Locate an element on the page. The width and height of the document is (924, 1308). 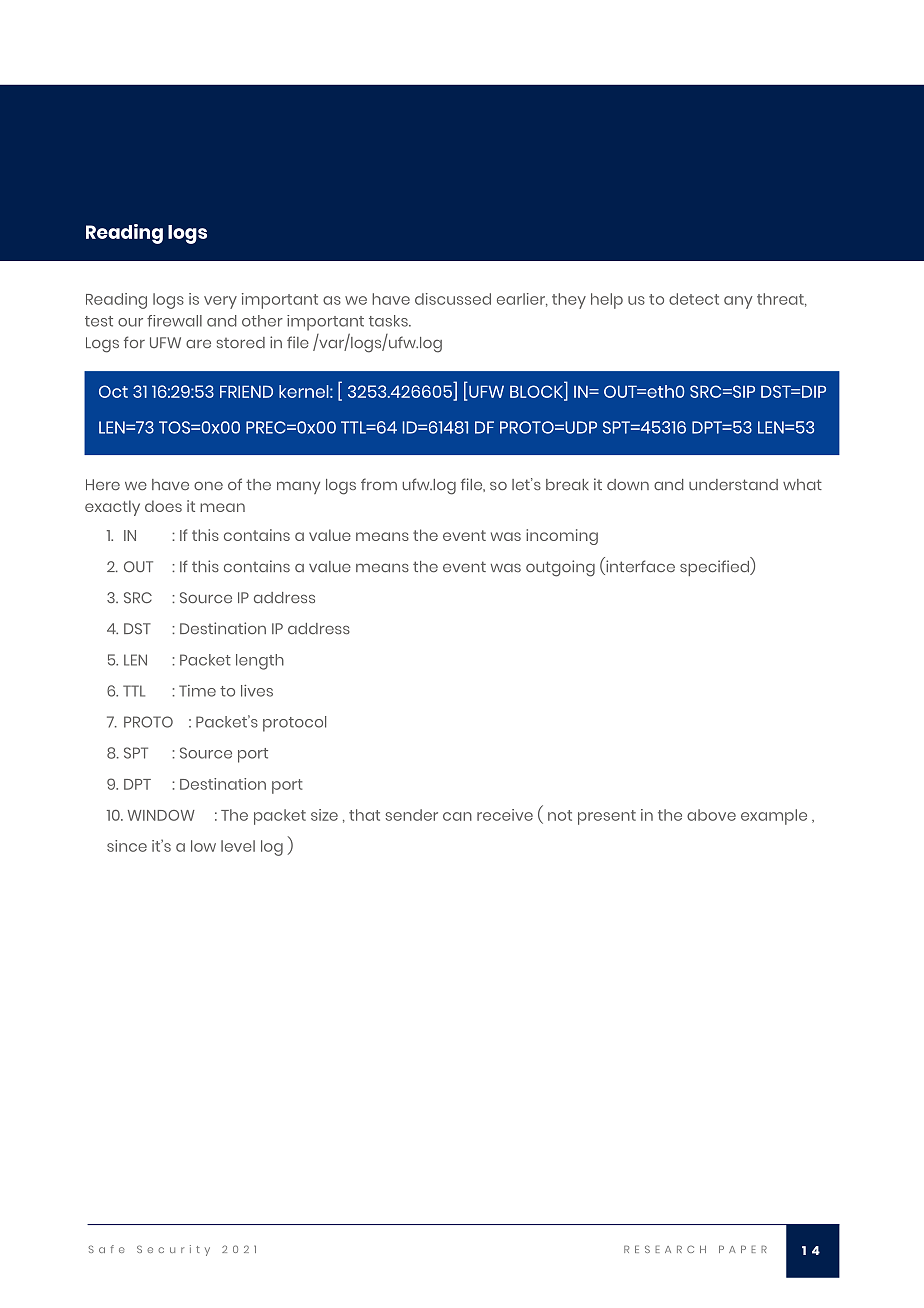
above is located at coordinates (711, 815).
